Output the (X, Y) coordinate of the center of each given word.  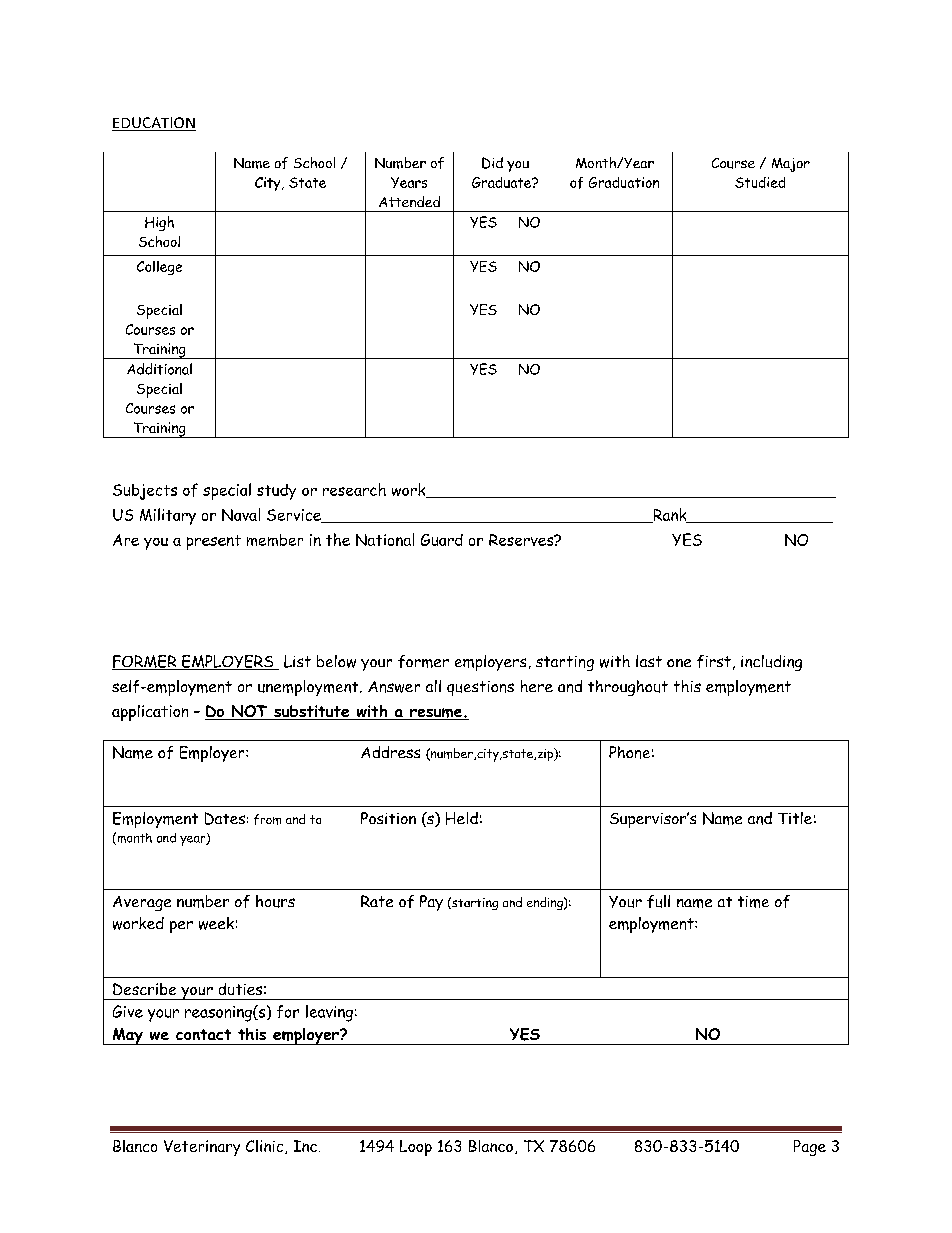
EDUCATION (154, 124)
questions (480, 688)
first (714, 661)
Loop (416, 1148)
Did (492, 163)
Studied (760, 182)
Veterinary (202, 1148)
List (297, 661)
